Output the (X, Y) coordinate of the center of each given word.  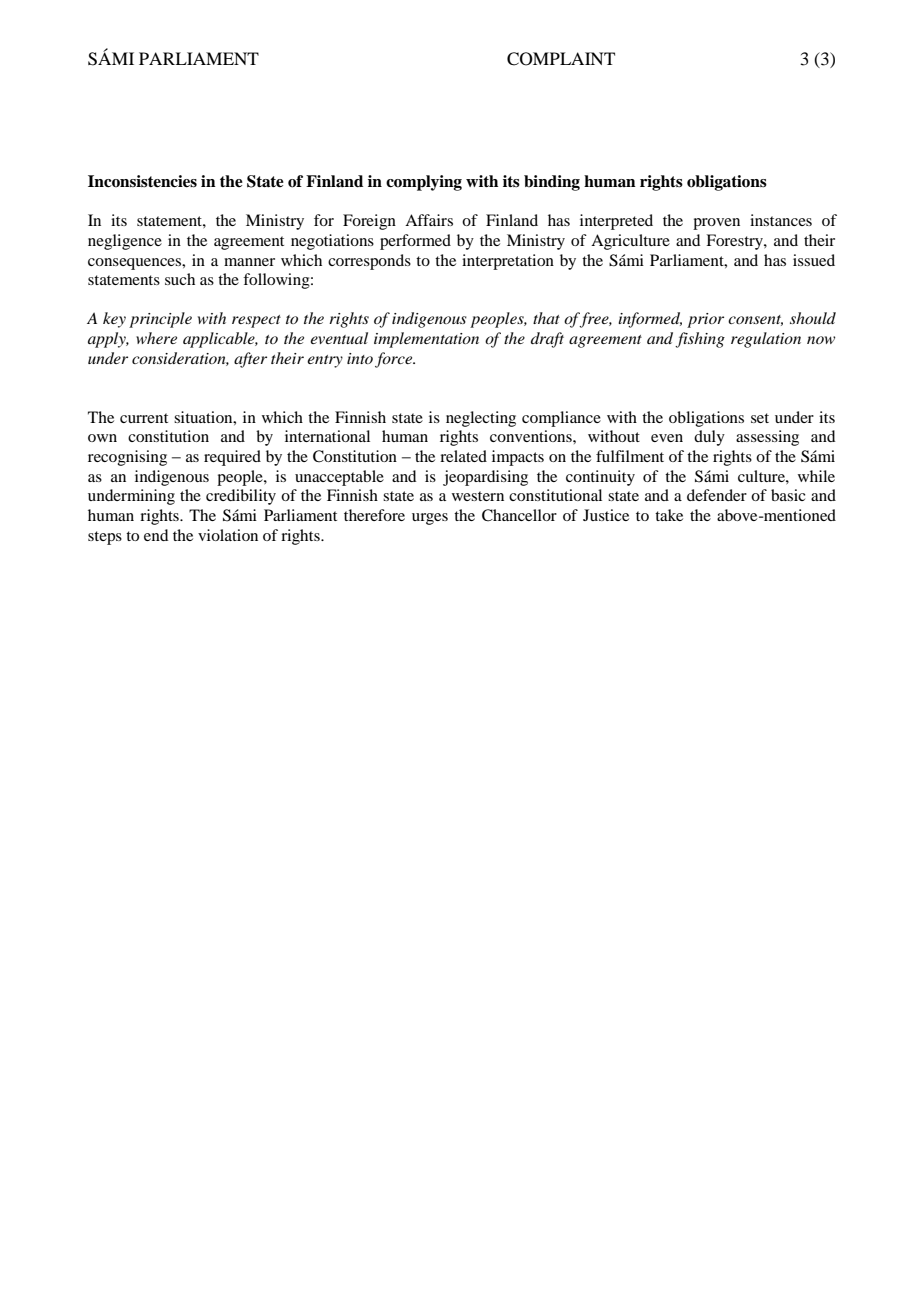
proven (716, 224)
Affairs (429, 220)
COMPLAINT (561, 59)
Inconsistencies (142, 181)
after (250, 360)
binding (552, 183)
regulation (766, 340)
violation (228, 535)
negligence (125, 242)
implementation (426, 340)
